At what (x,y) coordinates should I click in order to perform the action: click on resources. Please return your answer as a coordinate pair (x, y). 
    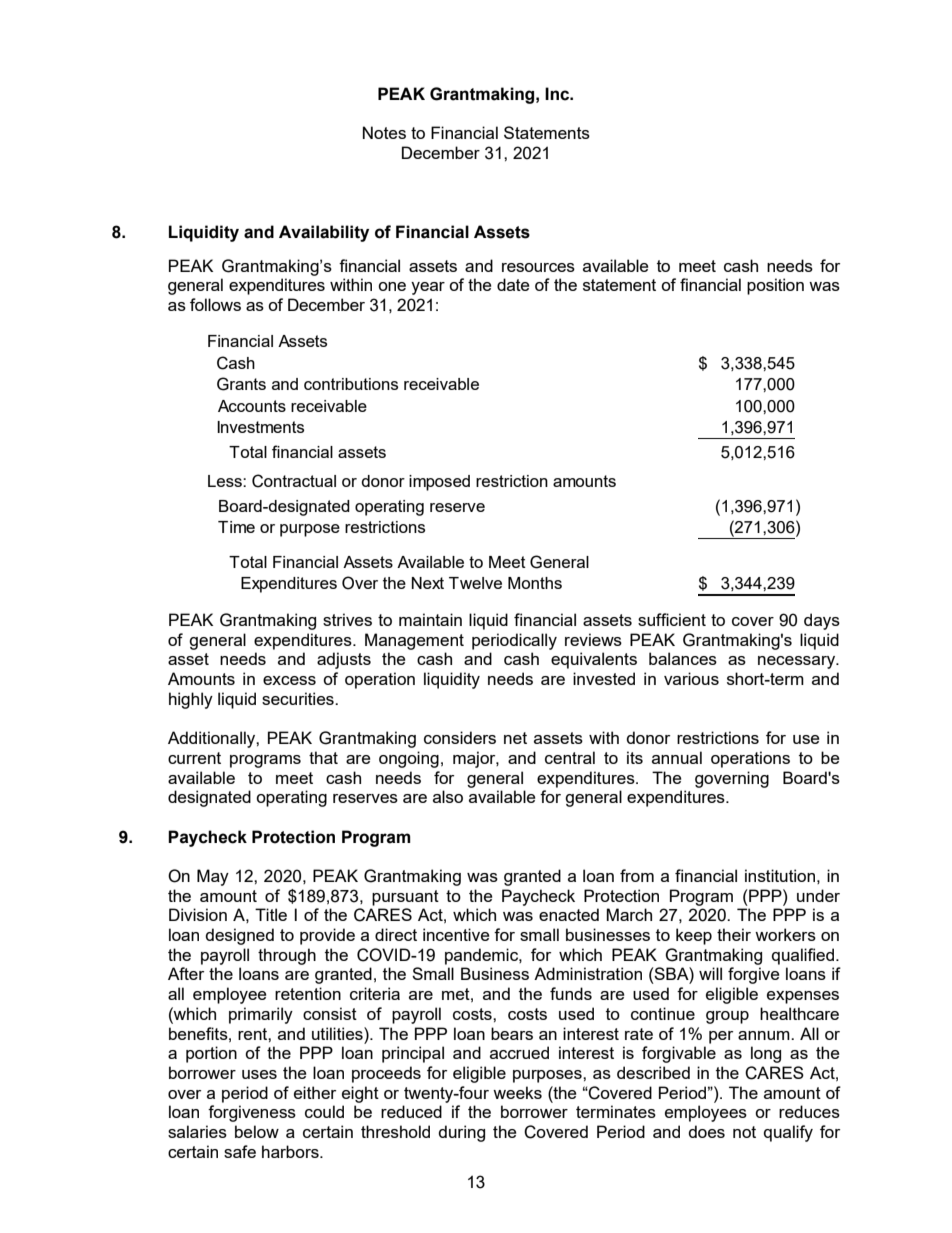
    Looking at the image, I should click on (538, 267).
